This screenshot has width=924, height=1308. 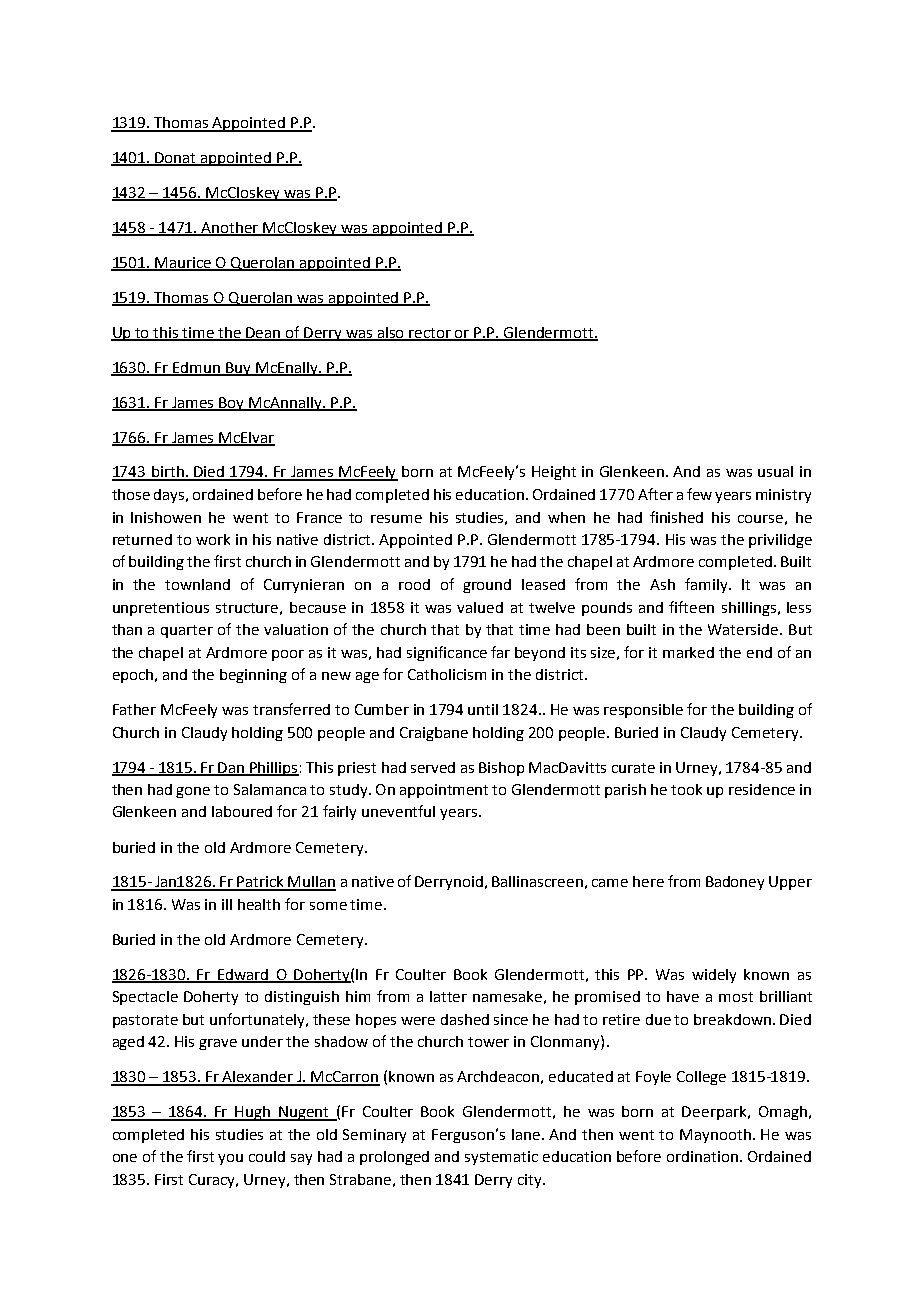 I want to click on you, so click(x=230, y=1159).
